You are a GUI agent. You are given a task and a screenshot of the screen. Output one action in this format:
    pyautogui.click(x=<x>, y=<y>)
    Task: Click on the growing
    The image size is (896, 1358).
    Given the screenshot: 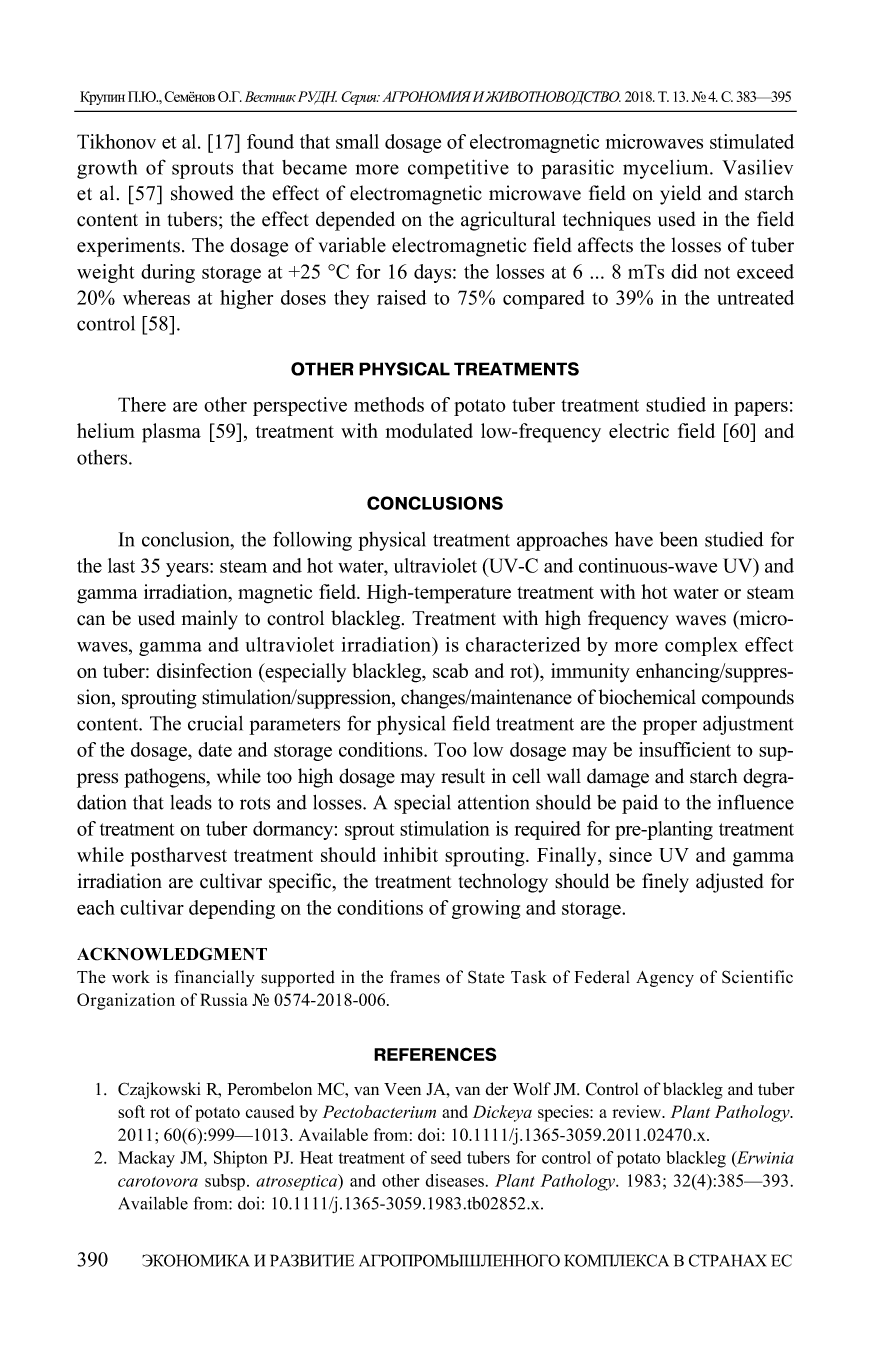 What is the action you would take?
    pyautogui.click(x=486, y=909)
